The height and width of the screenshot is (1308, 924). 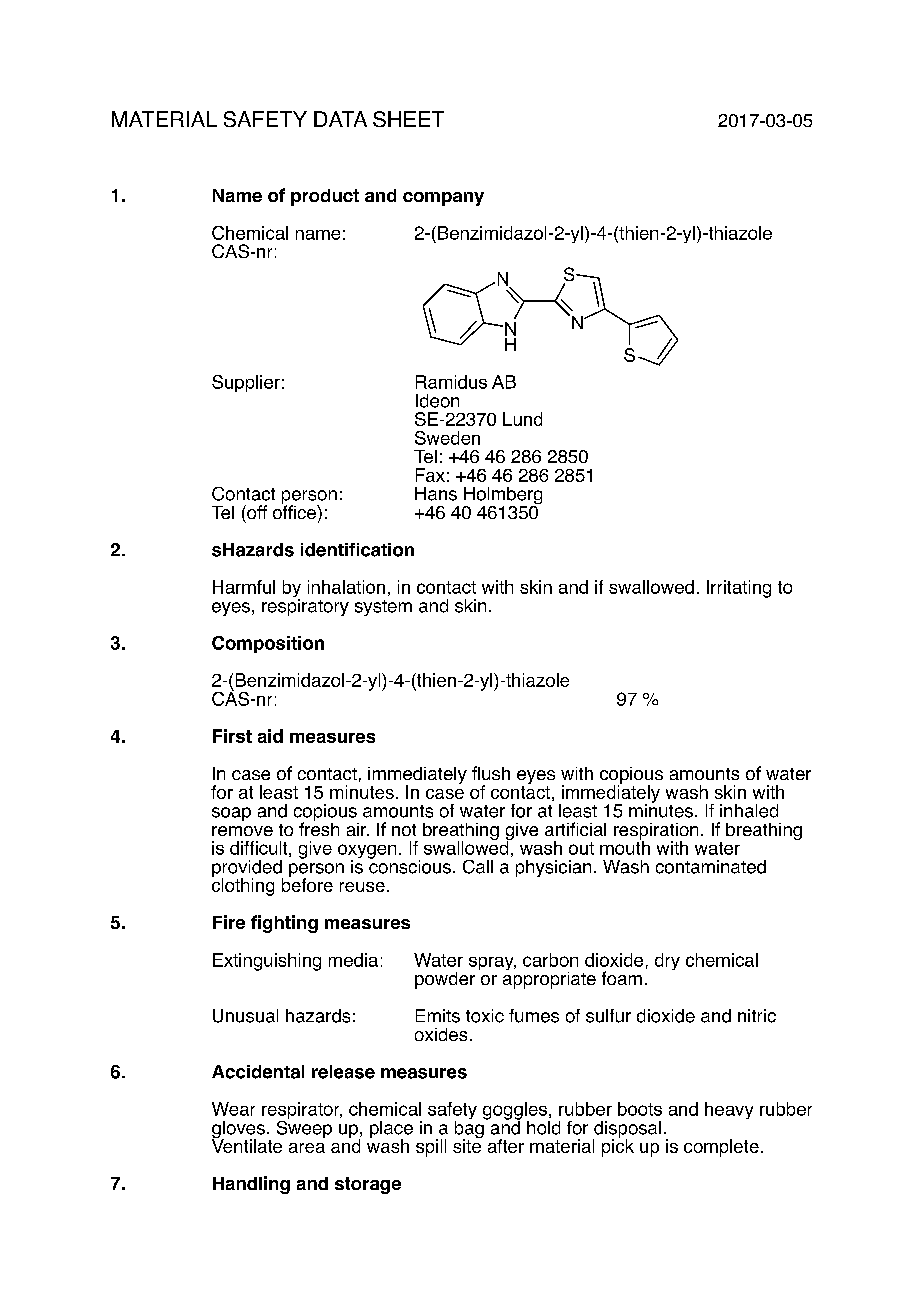 I want to click on product, so click(x=325, y=197).
